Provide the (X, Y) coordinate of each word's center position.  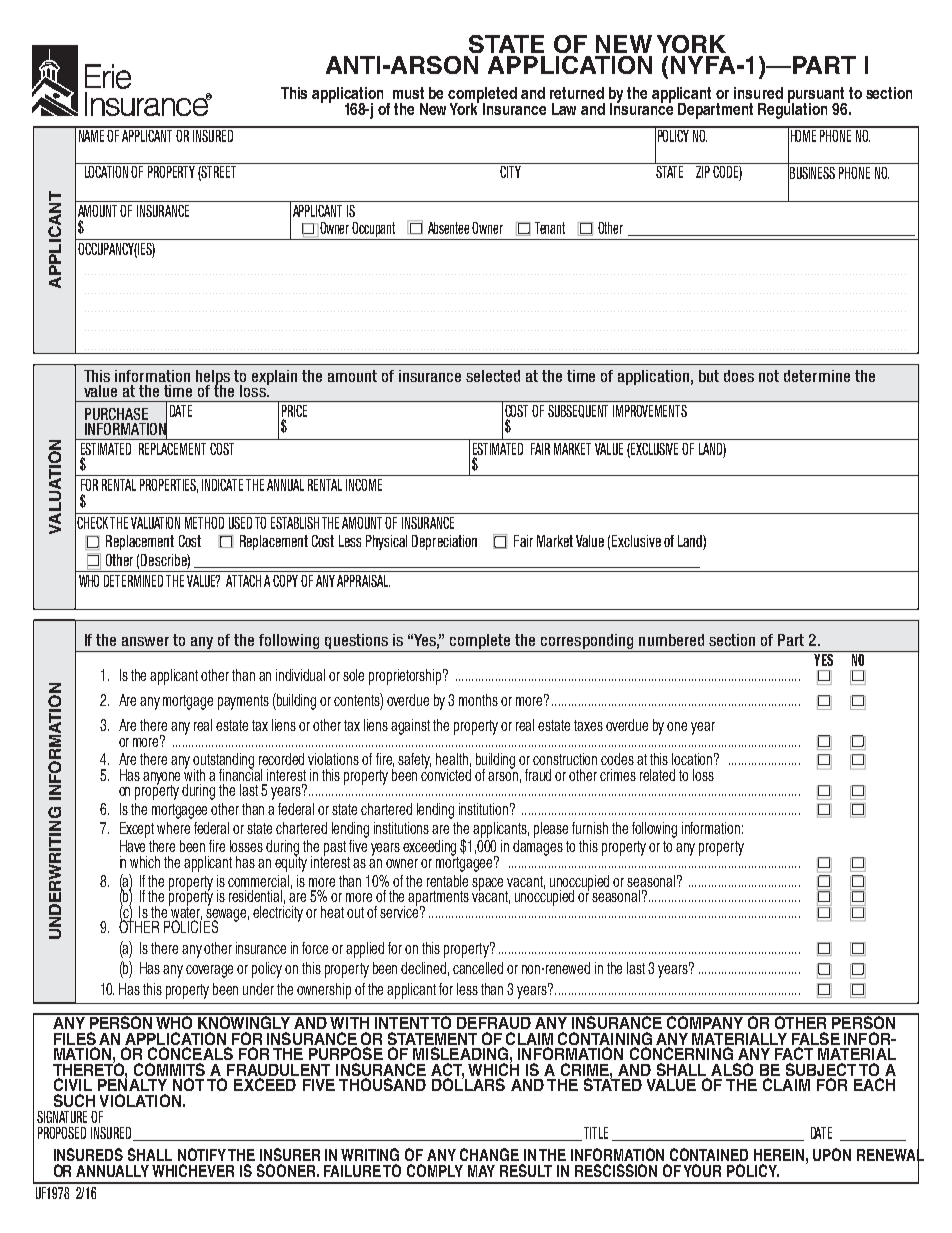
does (739, 376)
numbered (671, 640)
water (185, 912)
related (657, 775)
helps (213, 378)
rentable (447, 881)
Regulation (792, 109)
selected (493, 376)
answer (145, 641)
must (408, 93)
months (478, 700)
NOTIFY (202, 1154)
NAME (91, 134)
